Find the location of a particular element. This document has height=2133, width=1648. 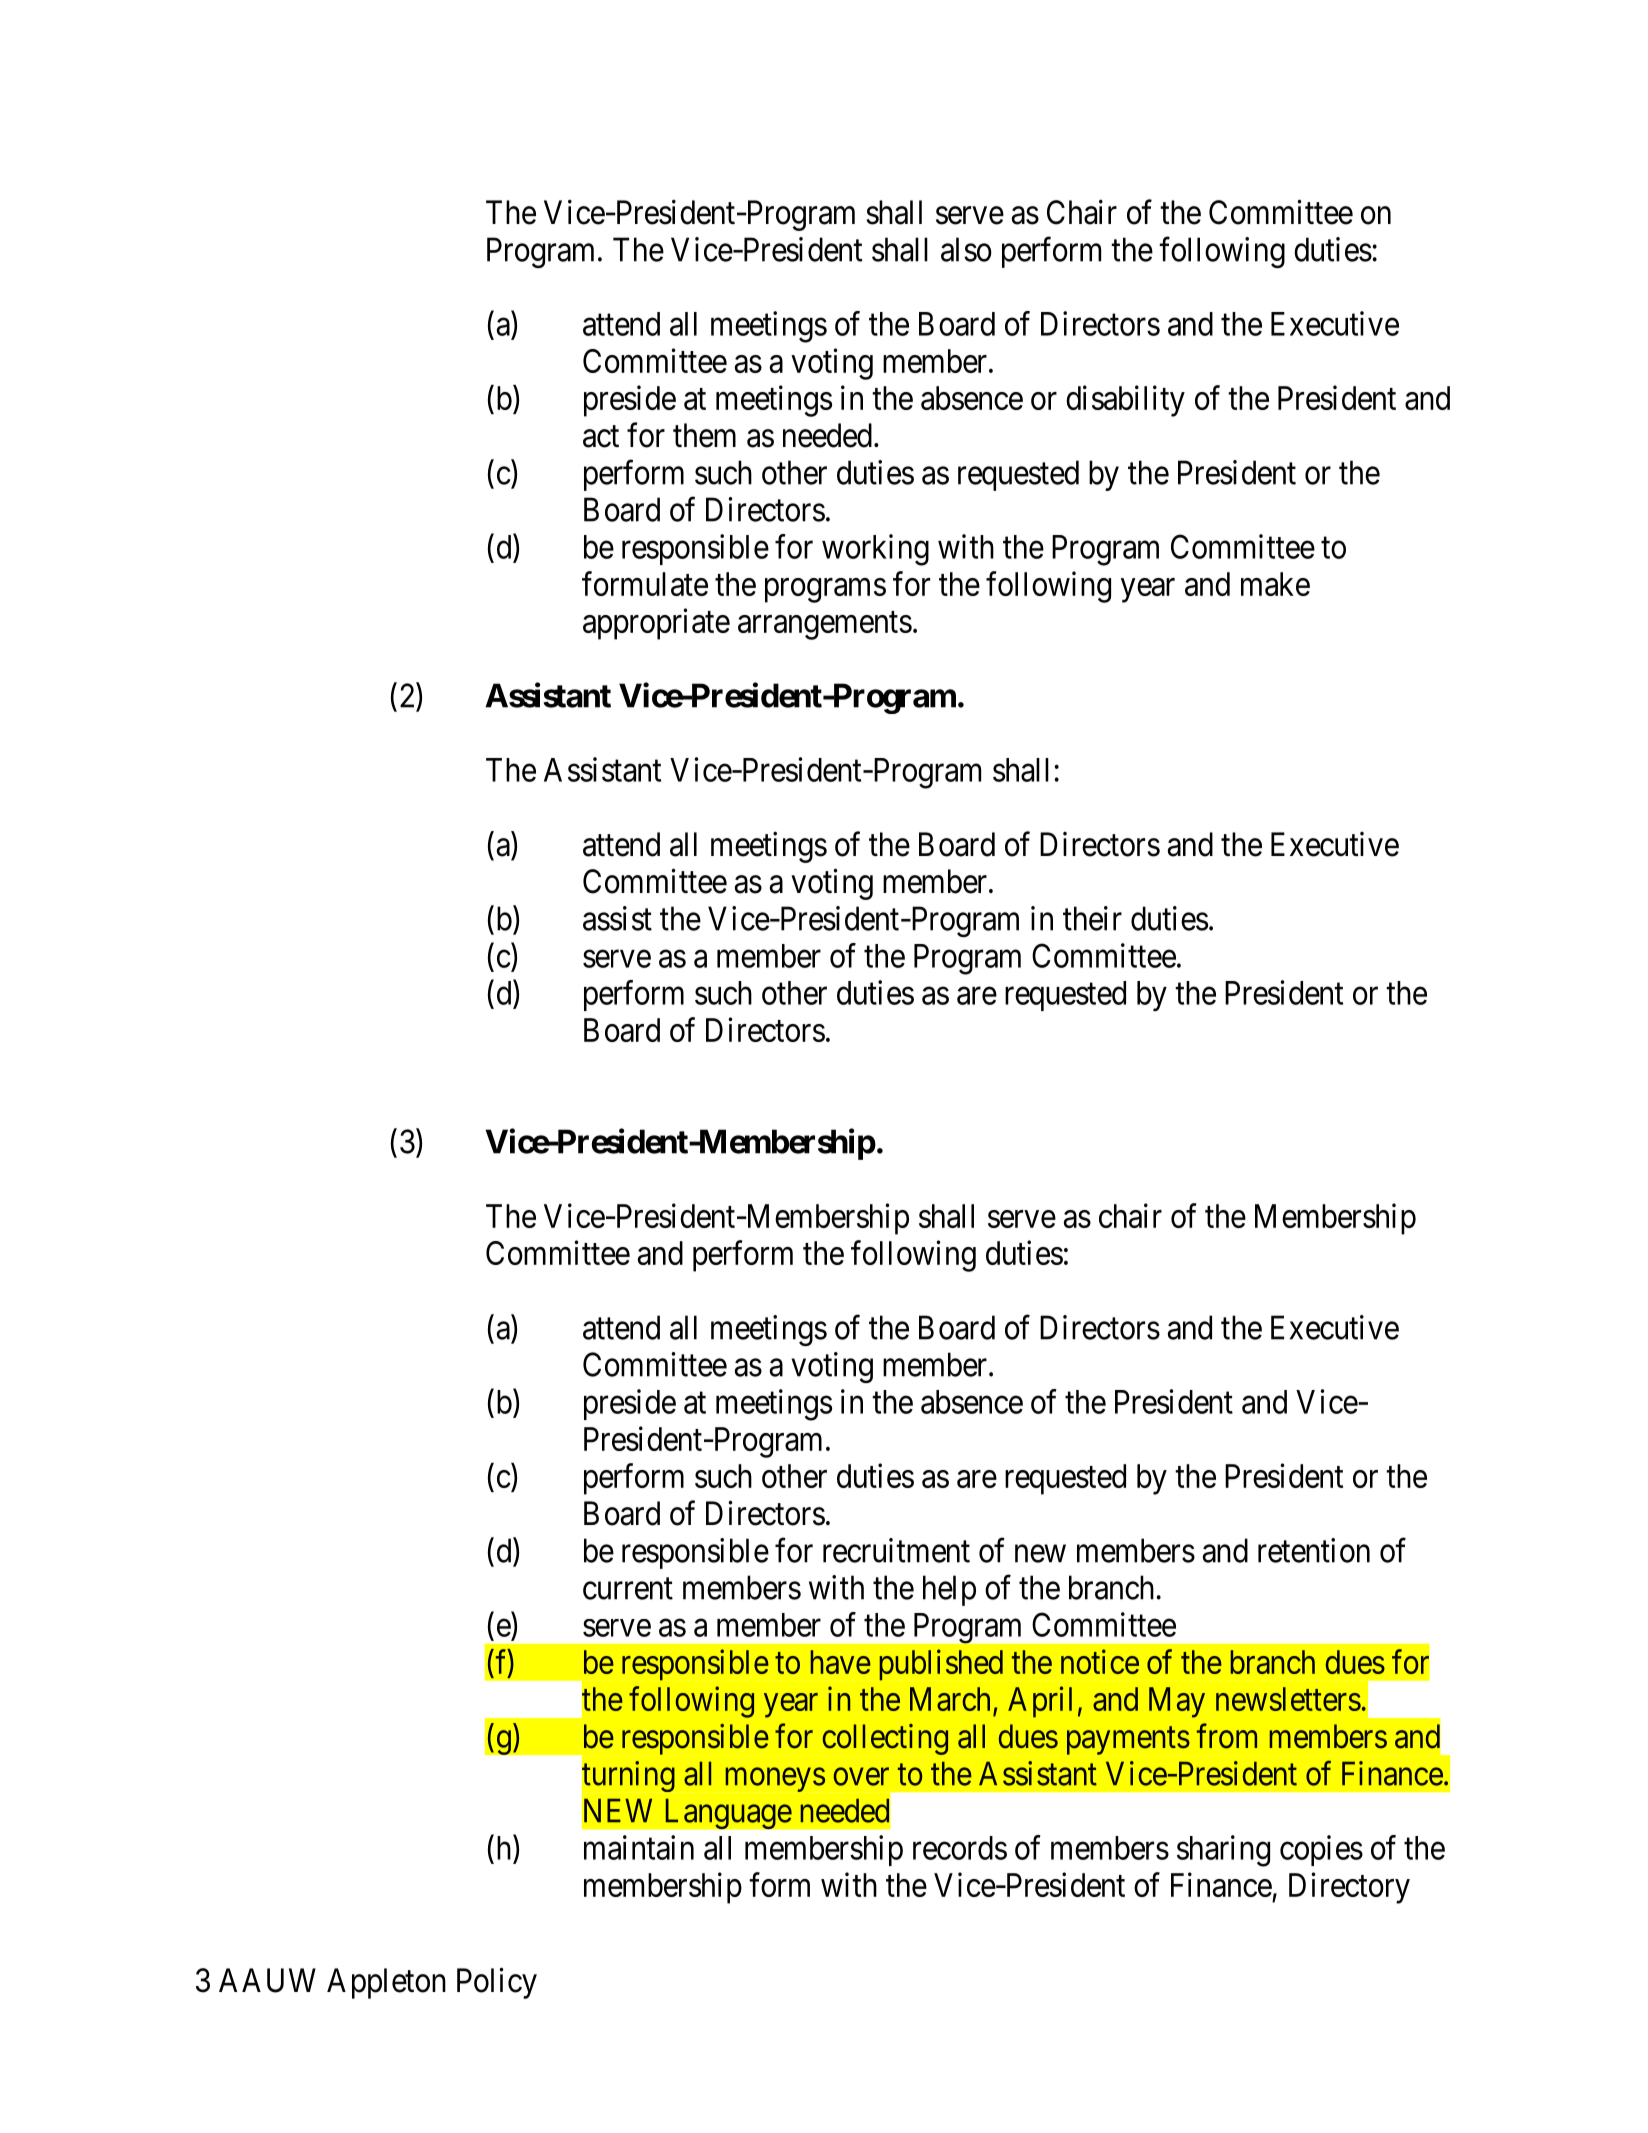

act is located at coordinates (601, 437).
